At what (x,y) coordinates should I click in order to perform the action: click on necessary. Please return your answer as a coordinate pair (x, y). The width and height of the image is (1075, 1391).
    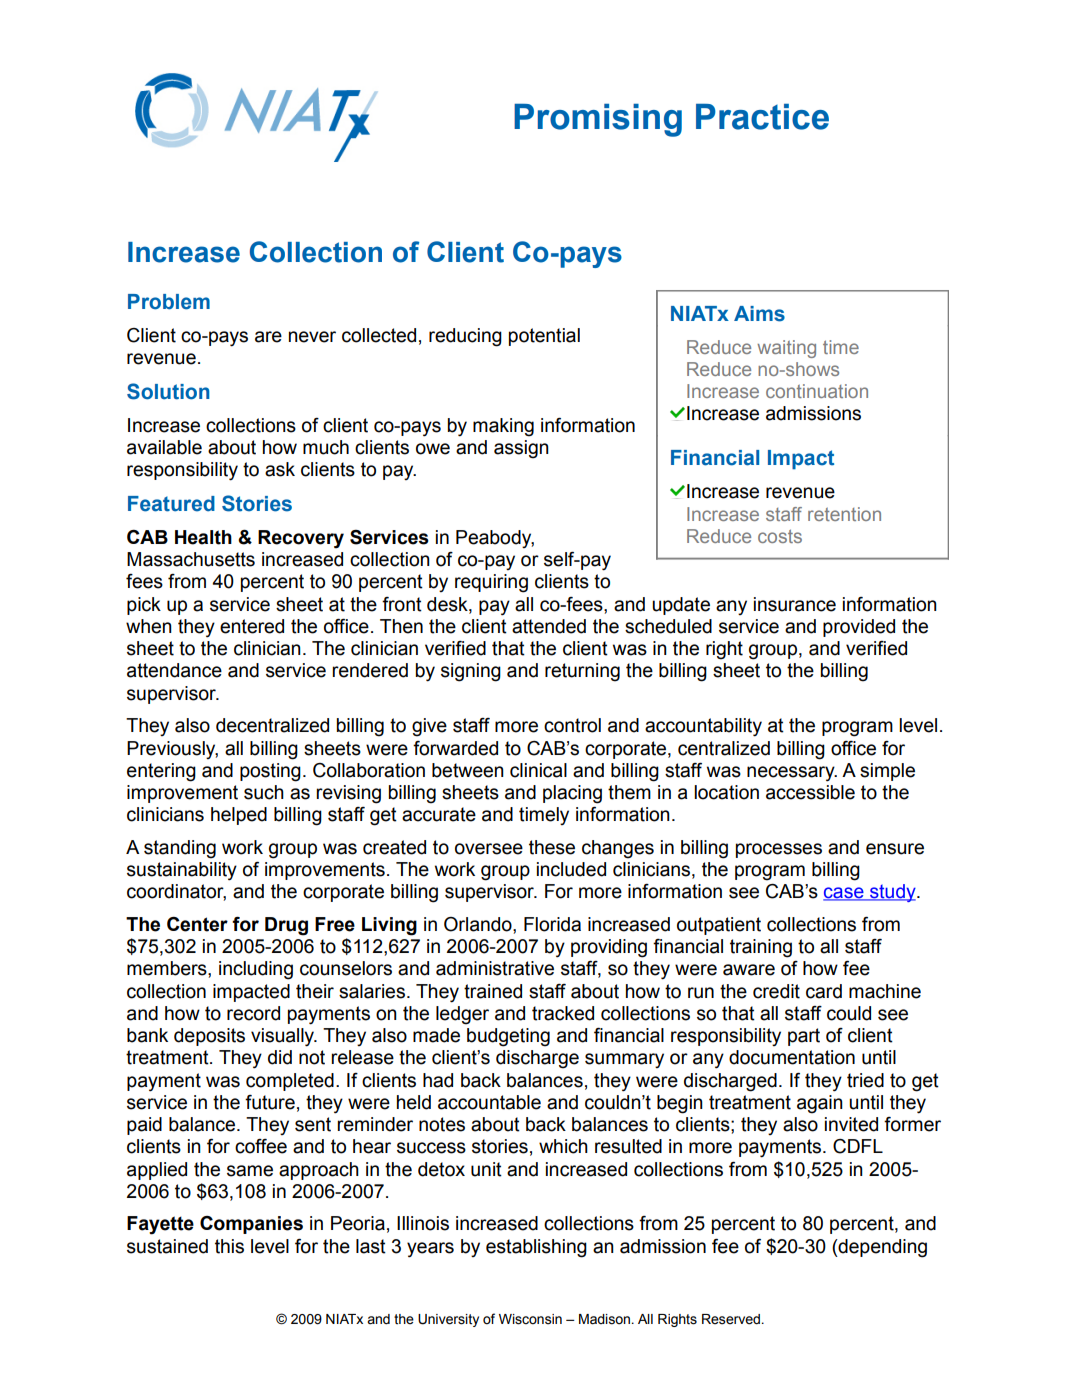
    Looking at the image, I should click on (792, 774).
